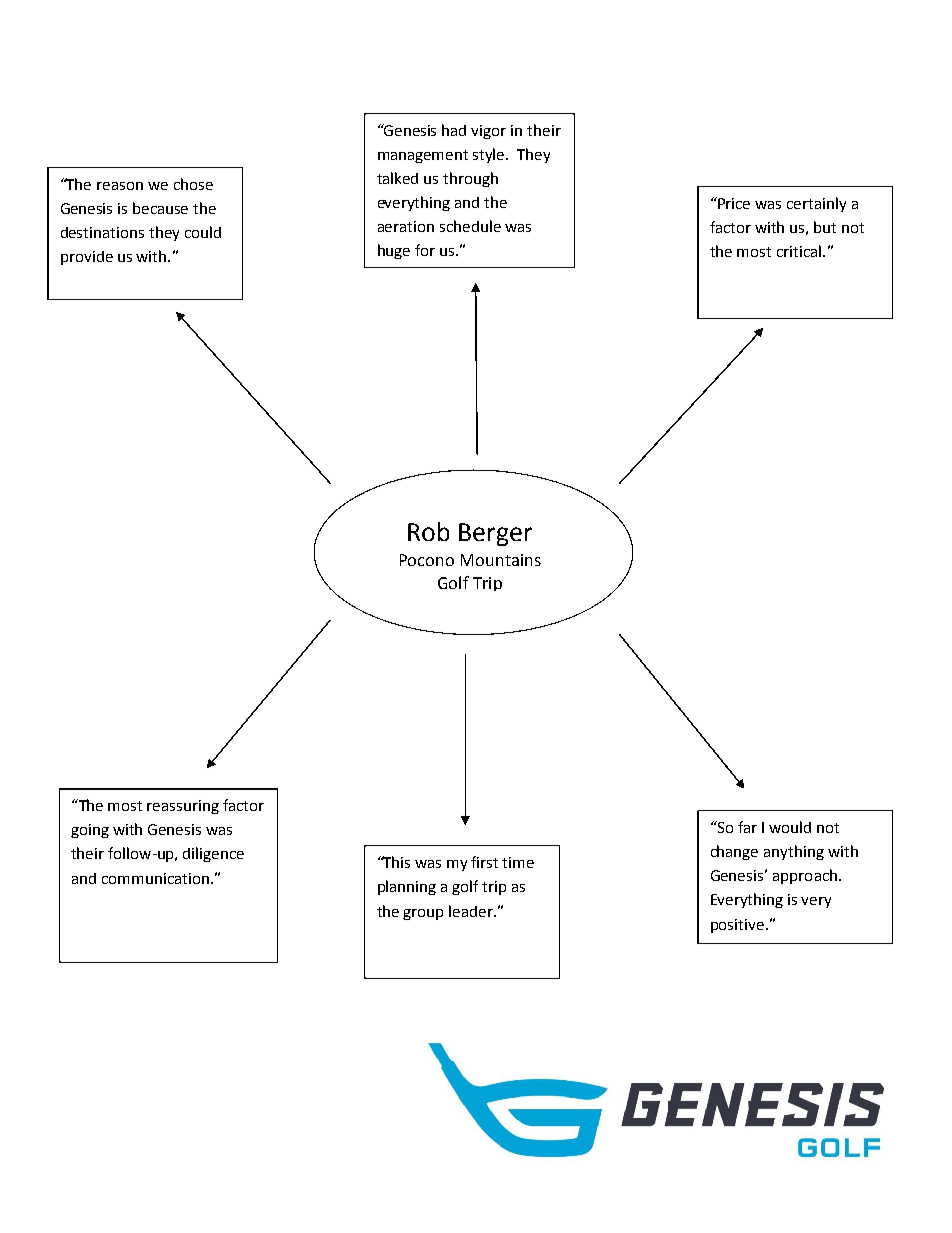 The image size is (952, 1233). I want to click on provide, so click(87, 258).
